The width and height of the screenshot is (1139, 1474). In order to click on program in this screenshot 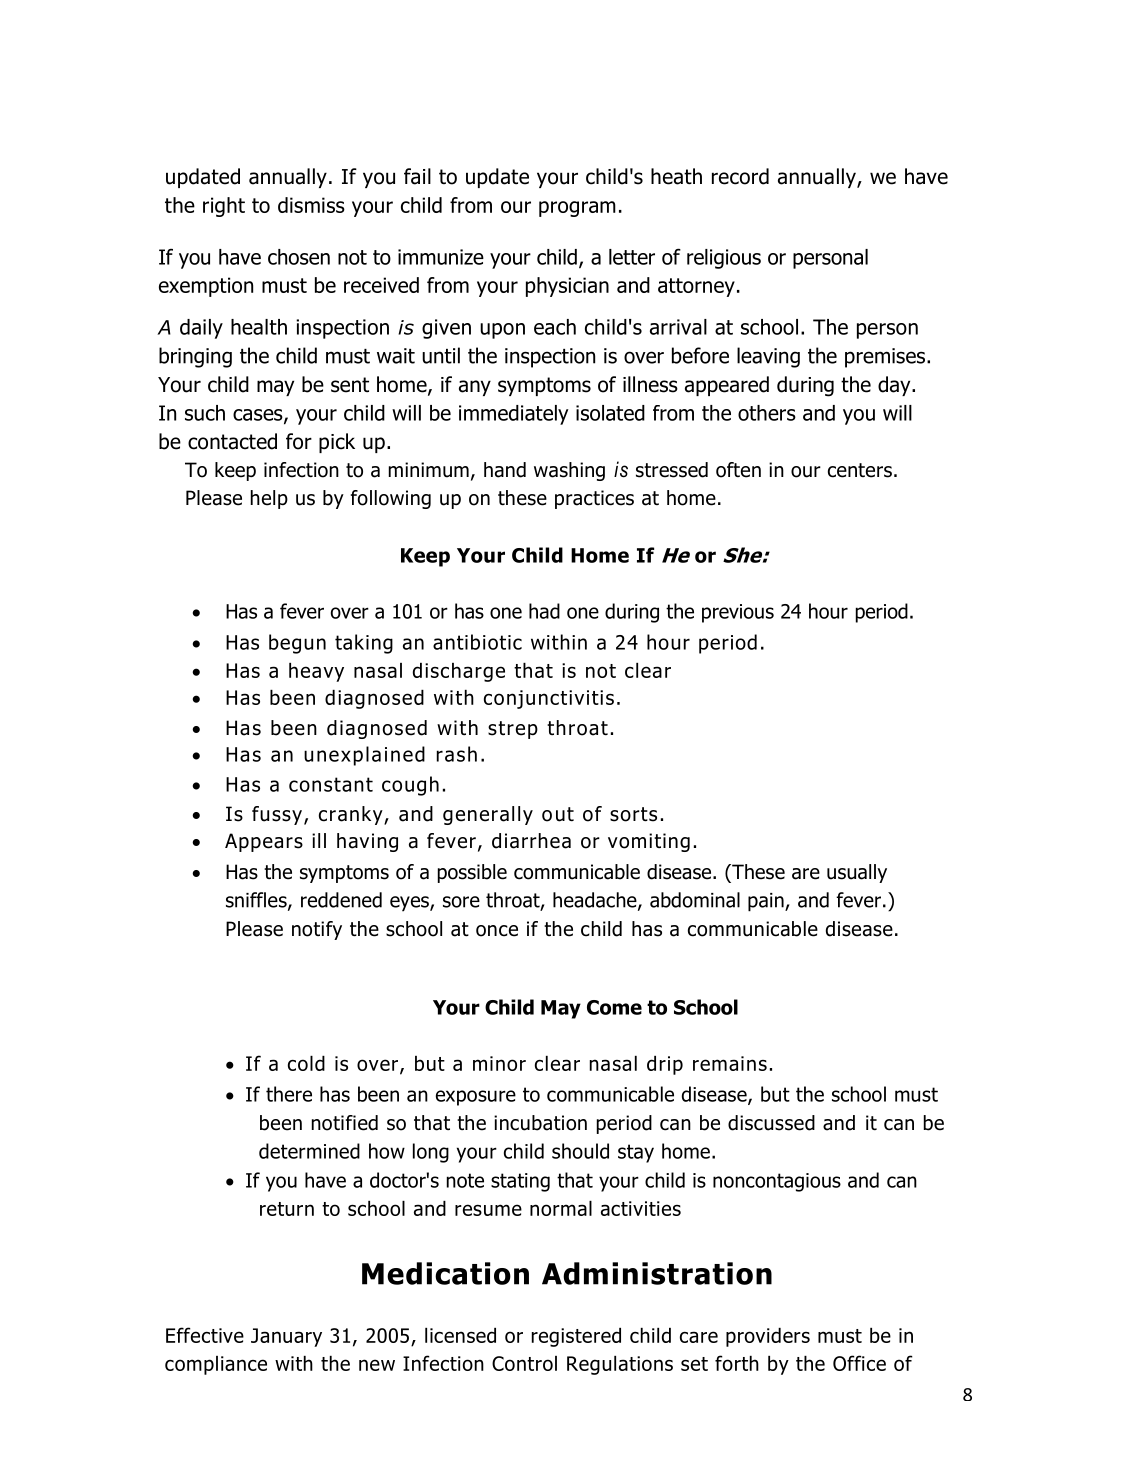, I will do `click(577, 209)`.
